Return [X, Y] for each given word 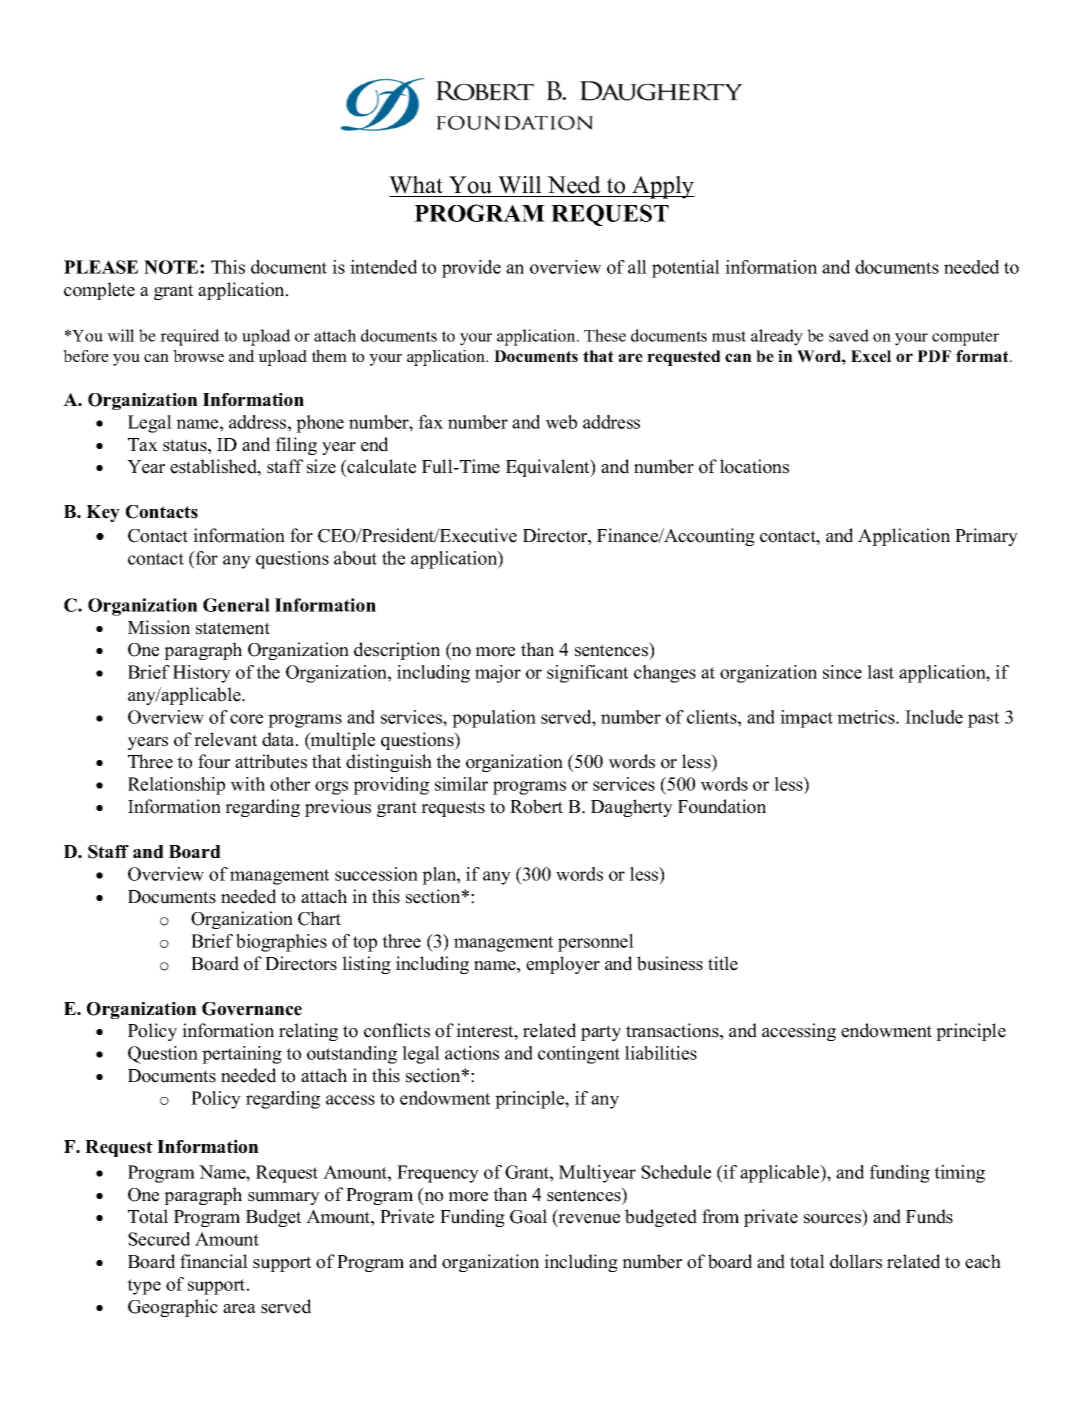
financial [214, 1261]
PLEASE [101, 267]
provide [471, 269]
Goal [528, 1216]
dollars [856, 1261]
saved [849, 335]
